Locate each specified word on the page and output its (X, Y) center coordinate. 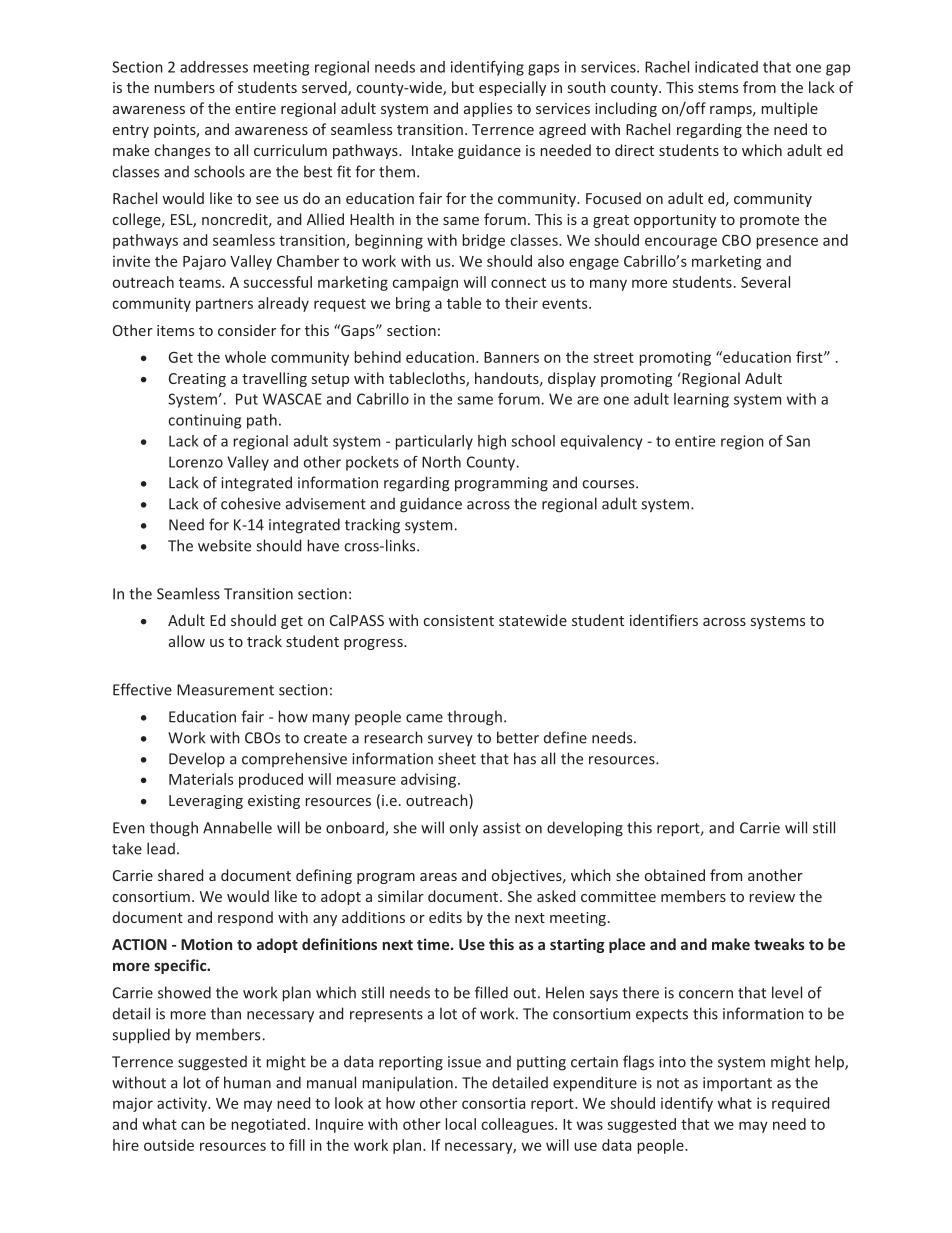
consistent (459, 620)
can (193, 1125)
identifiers (664, 620)
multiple (789, 109)
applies (488, 109)
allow (187, 641)
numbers (184, 87)
